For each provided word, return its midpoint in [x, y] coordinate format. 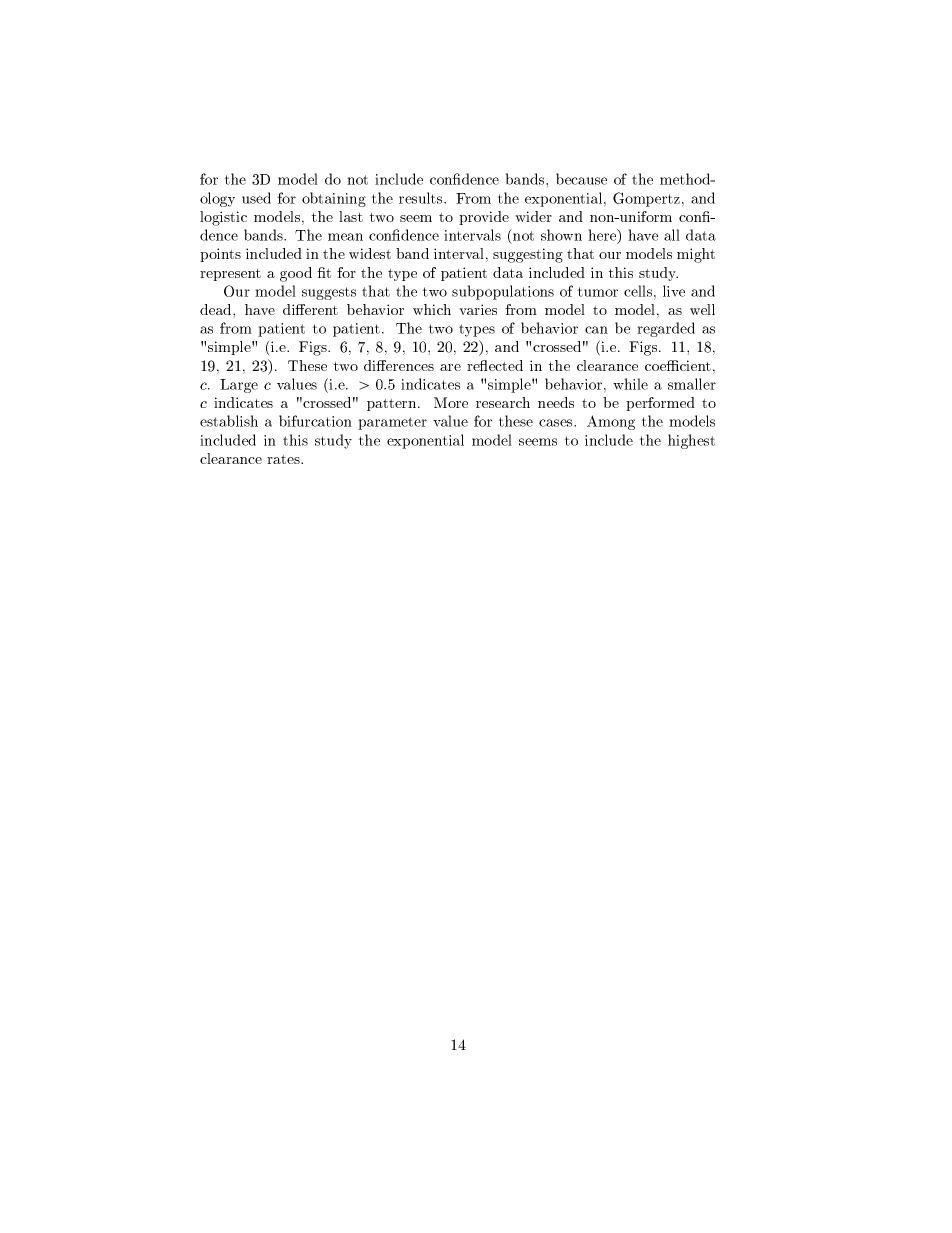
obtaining [334, 199]
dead [217, 309]
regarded [666, 329]
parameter [392, 423]
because [581, 179]
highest [691, 441]
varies [478, 309]
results [422, 198]
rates [284, 459]
